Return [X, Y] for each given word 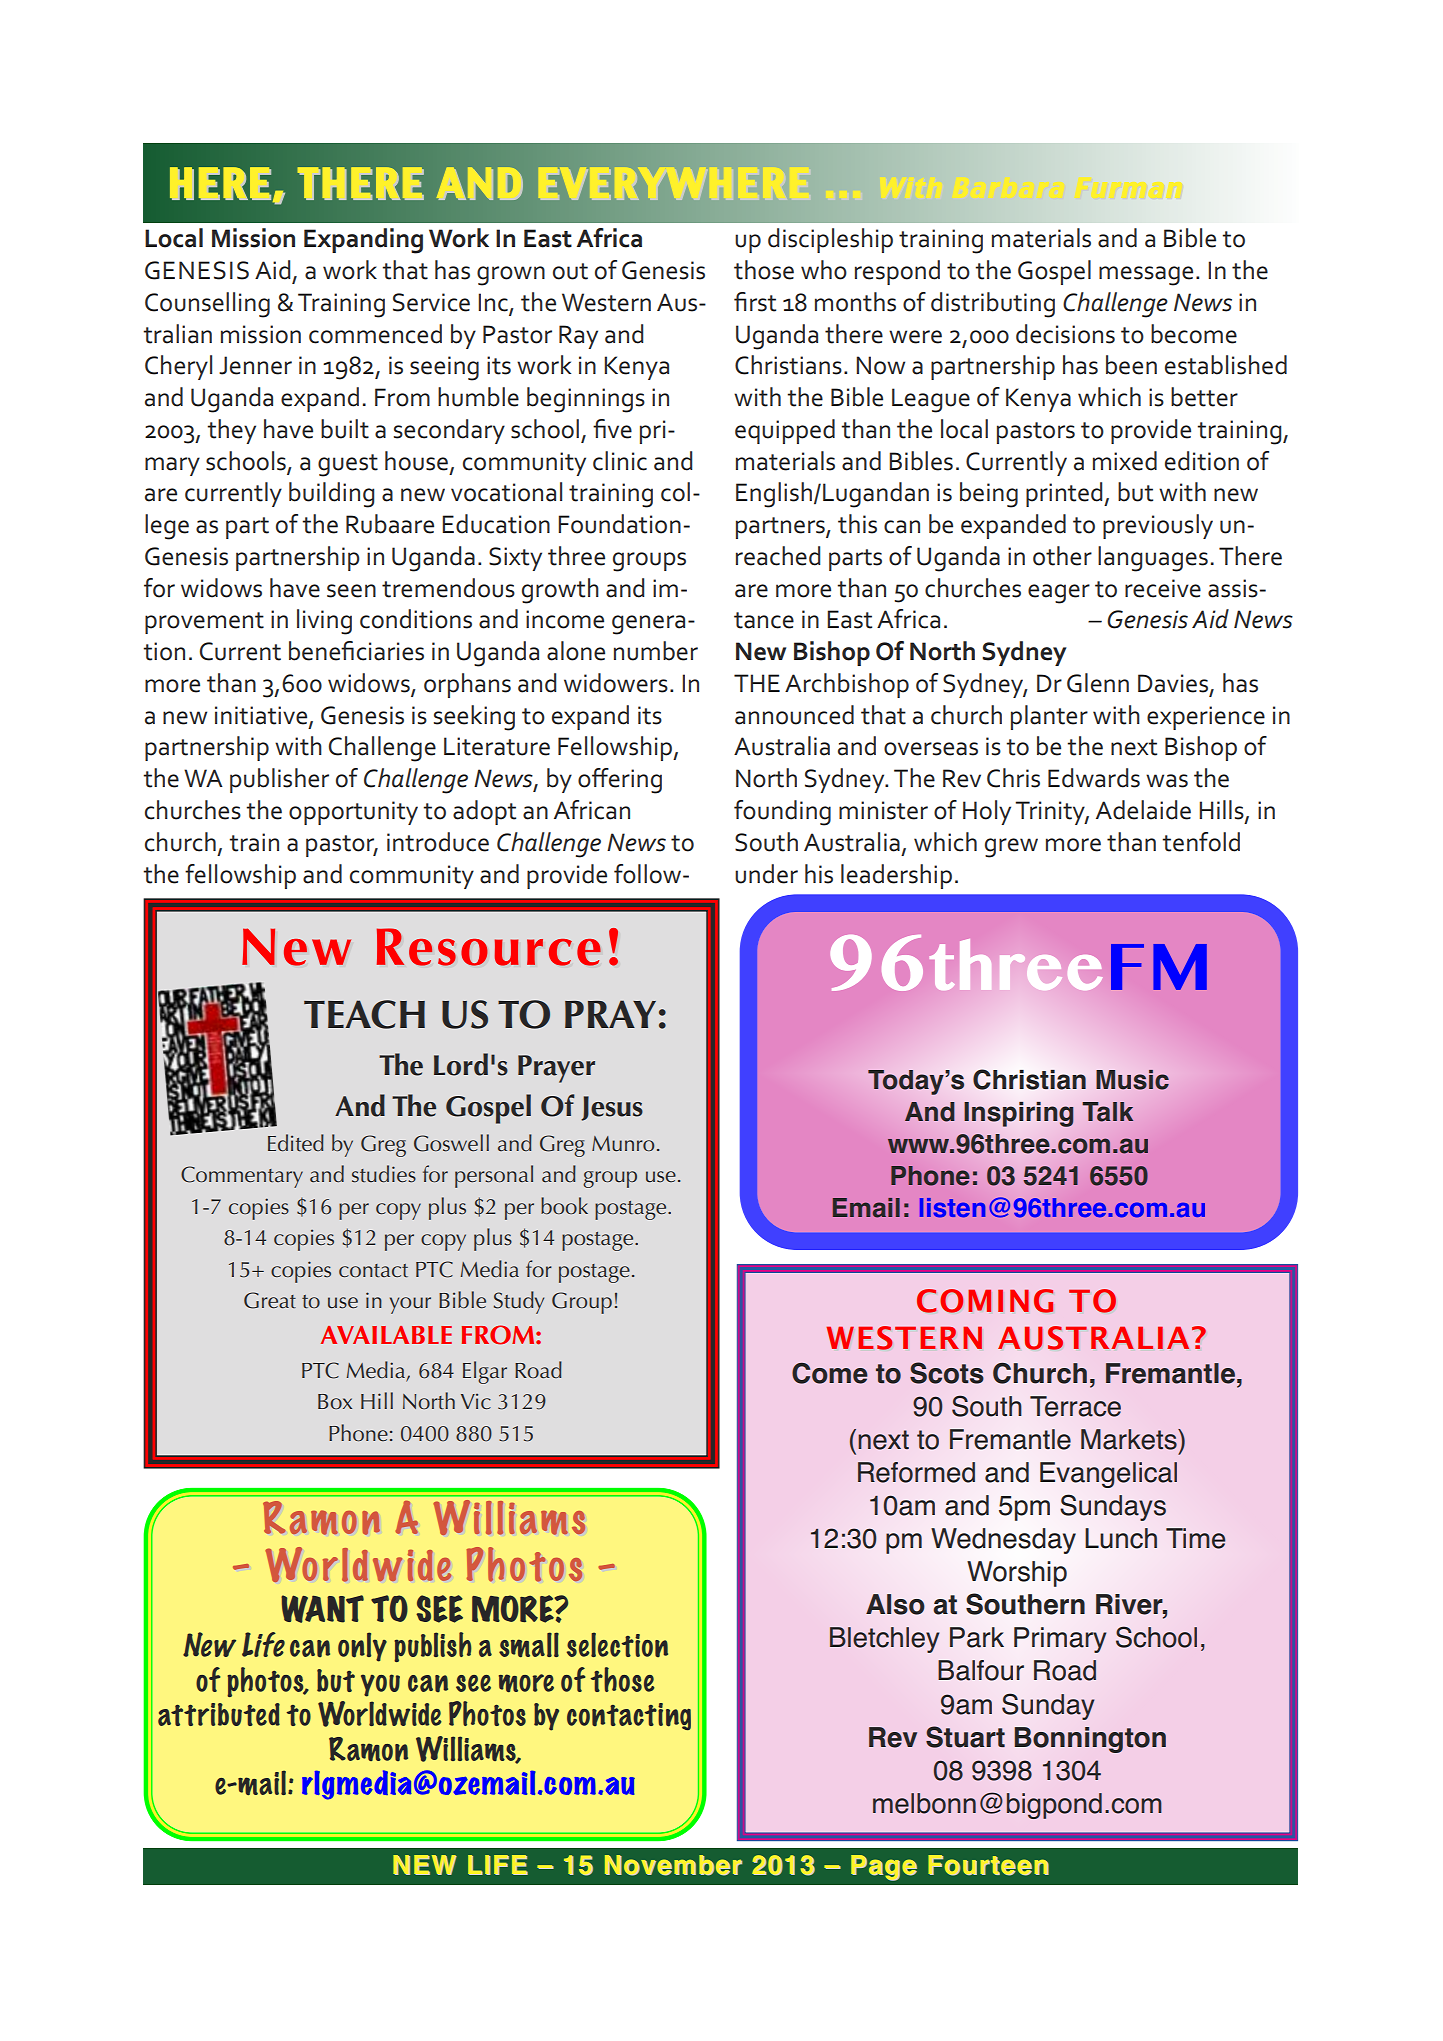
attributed [219, 1714]
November [673, 1865]
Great [270, 1300]
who [824, 270]
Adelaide [1143, 810]
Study [519, 1302]
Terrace [1075, 1406]
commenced [375, 334]
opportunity [353, 813]
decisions [1065, 334]
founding [782, 813]
